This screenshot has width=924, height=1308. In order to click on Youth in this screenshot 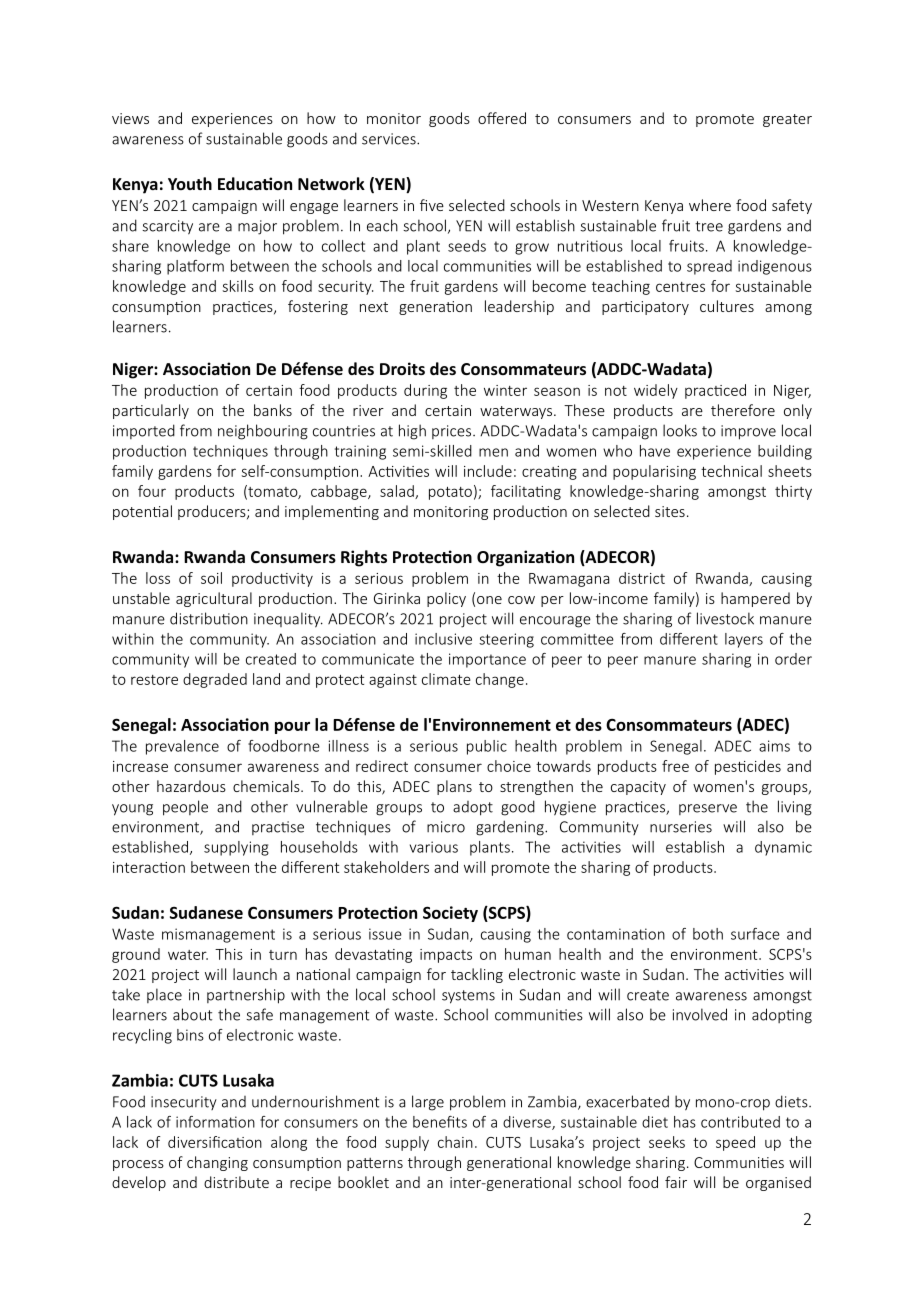, I will do `click(190, 183)`.
